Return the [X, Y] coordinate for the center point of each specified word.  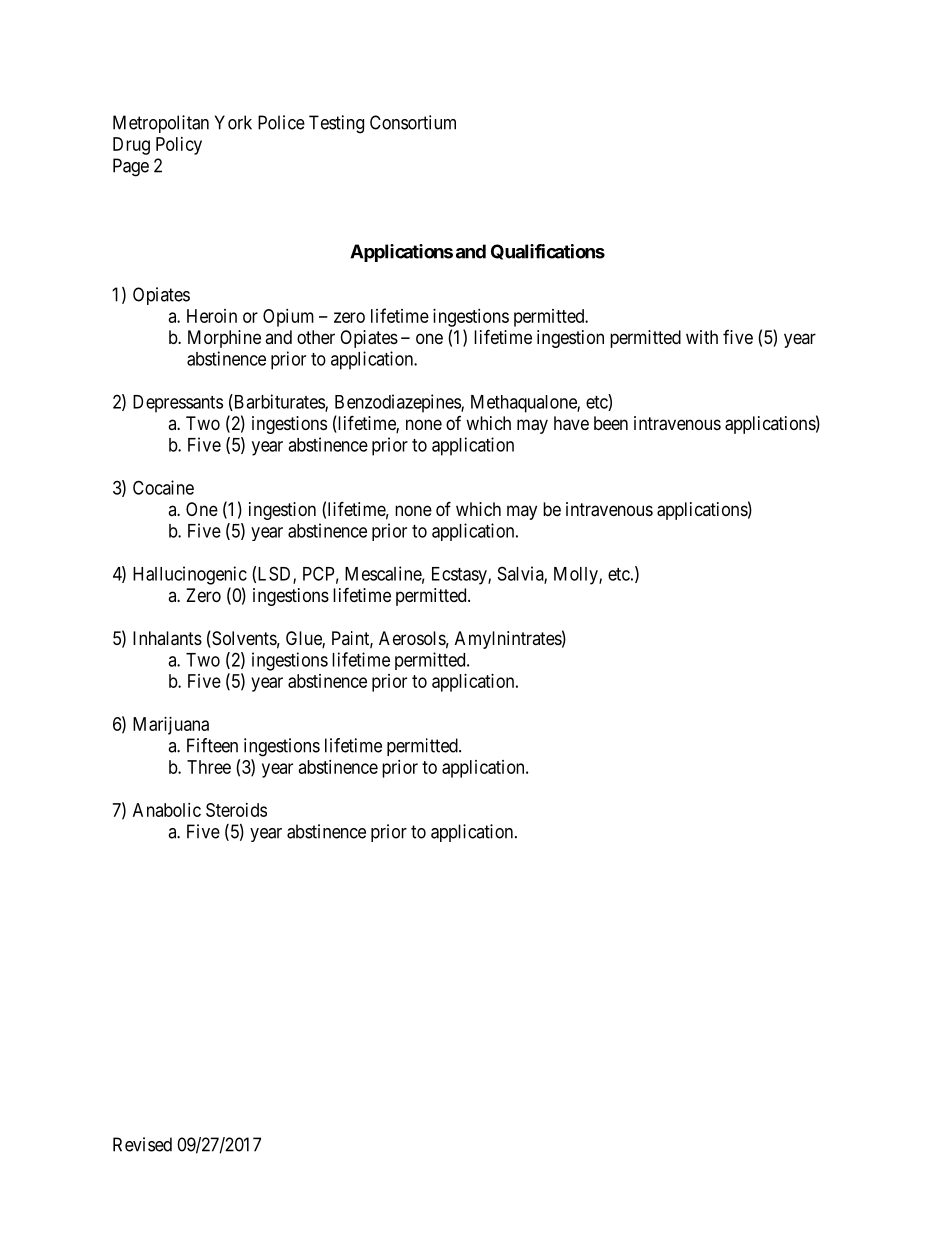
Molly [577, 576]
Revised [142, 1144]
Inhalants [167, 638]
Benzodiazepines [398, 403]
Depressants [178, 404]
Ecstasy [460, 576]
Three [209, 767]
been [611, 423]
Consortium [413, 122]
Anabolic [167, 810]
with [702, 337]
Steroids [236, 810]
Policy [179, 146]
